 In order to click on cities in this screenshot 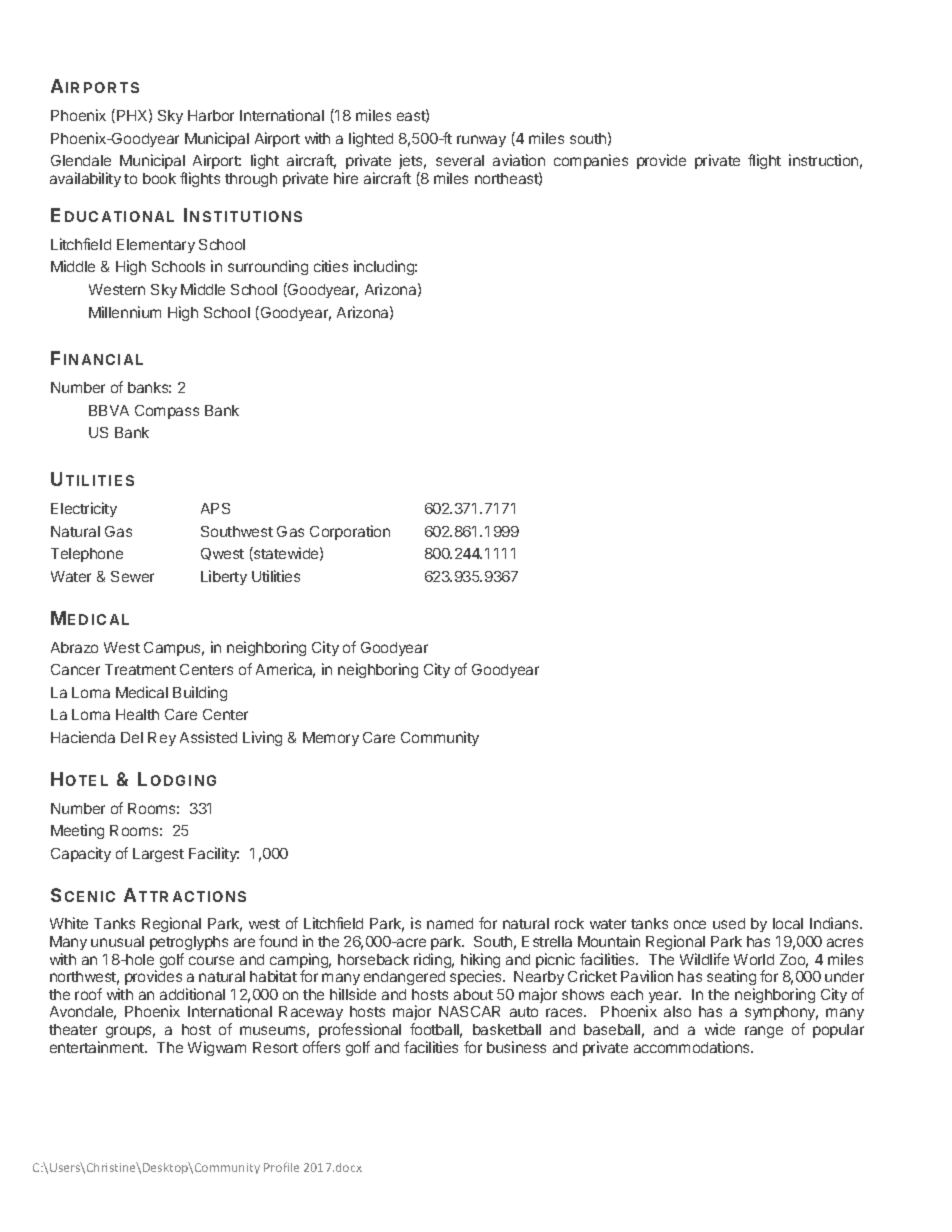, I will do `click(331, 266)`.
